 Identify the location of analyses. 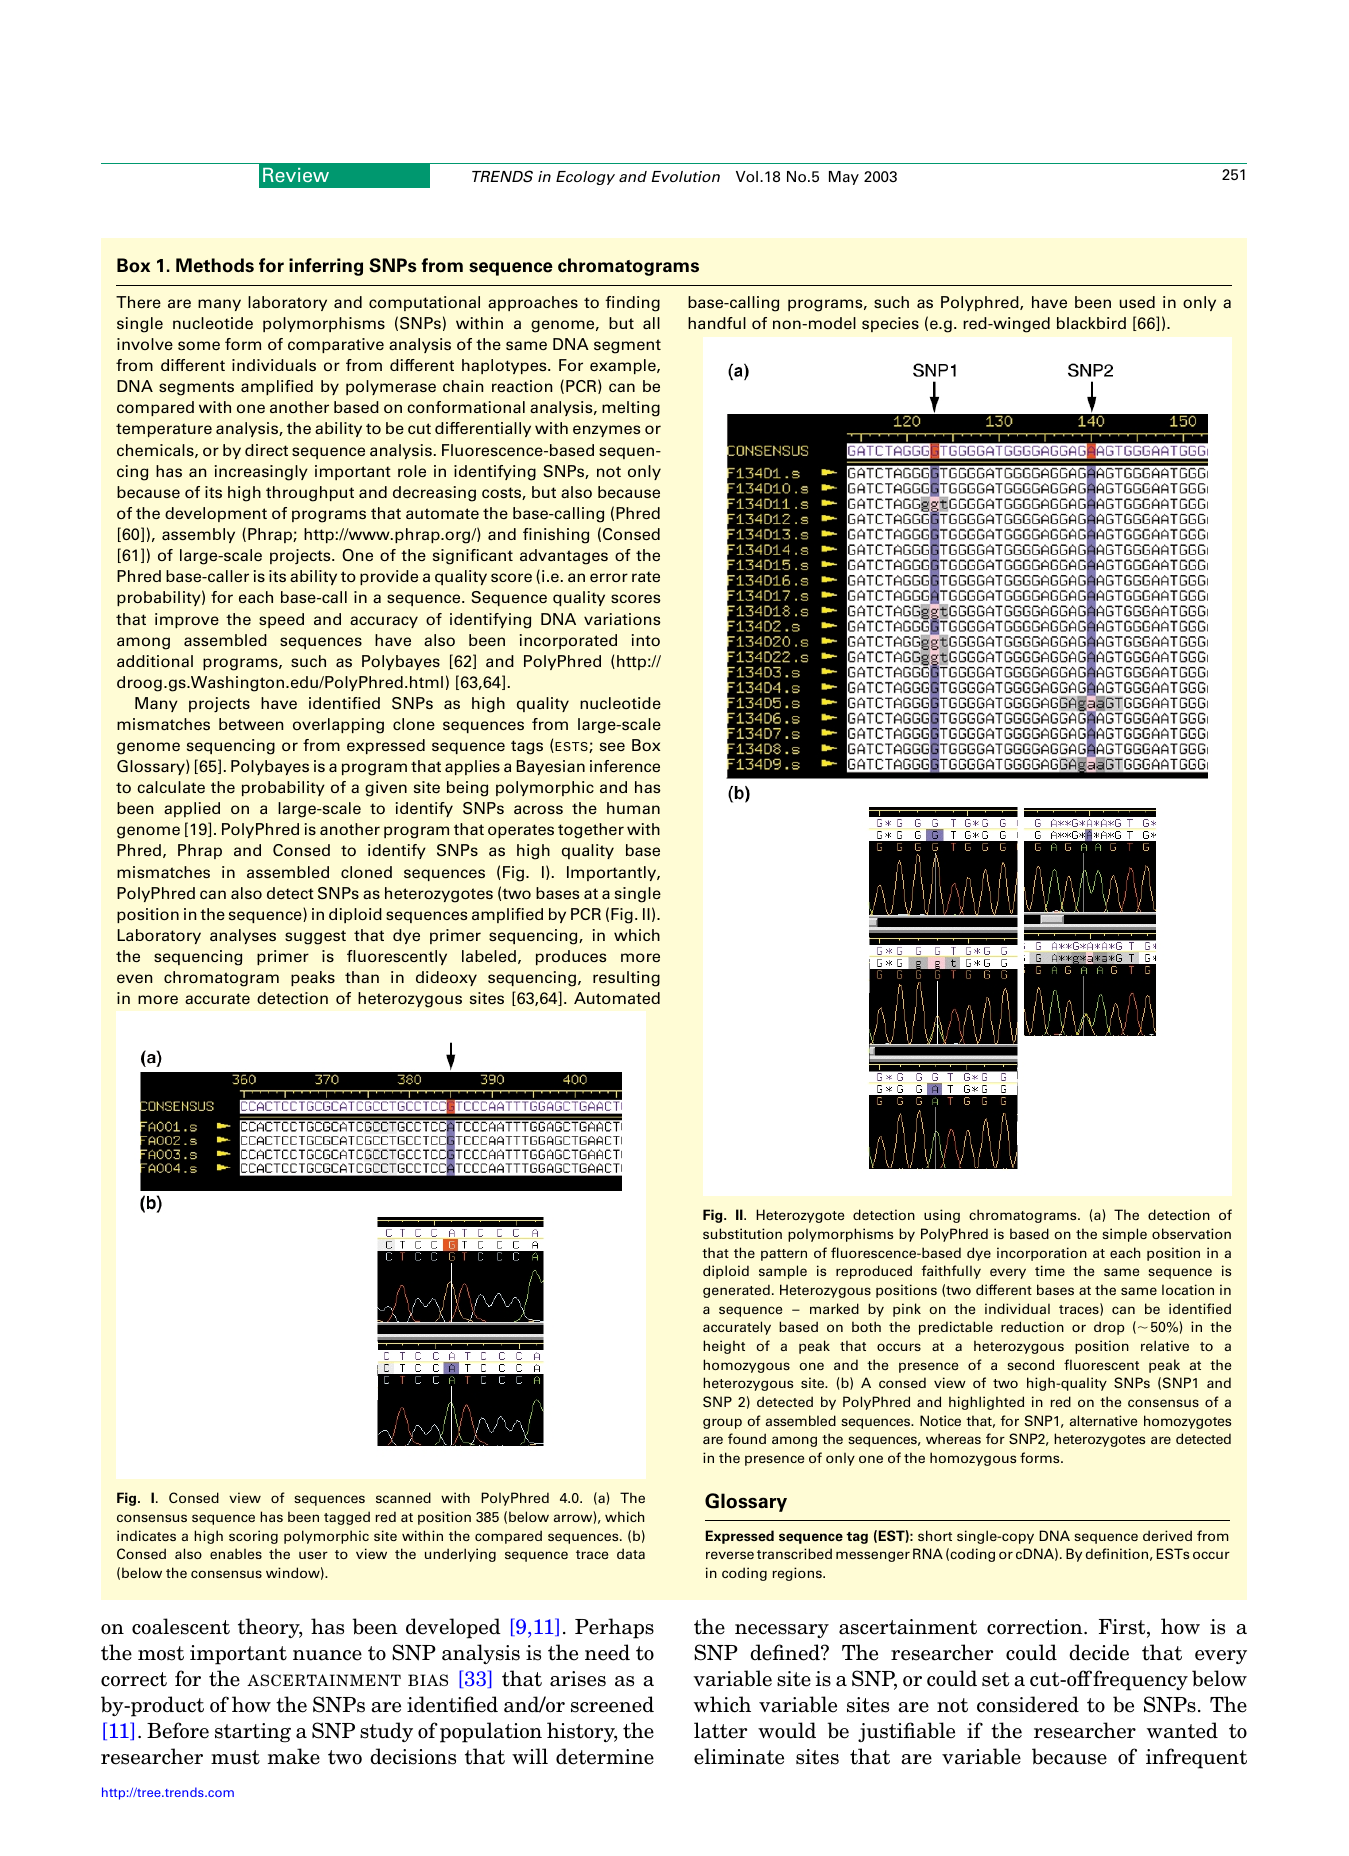
(243, 936).
